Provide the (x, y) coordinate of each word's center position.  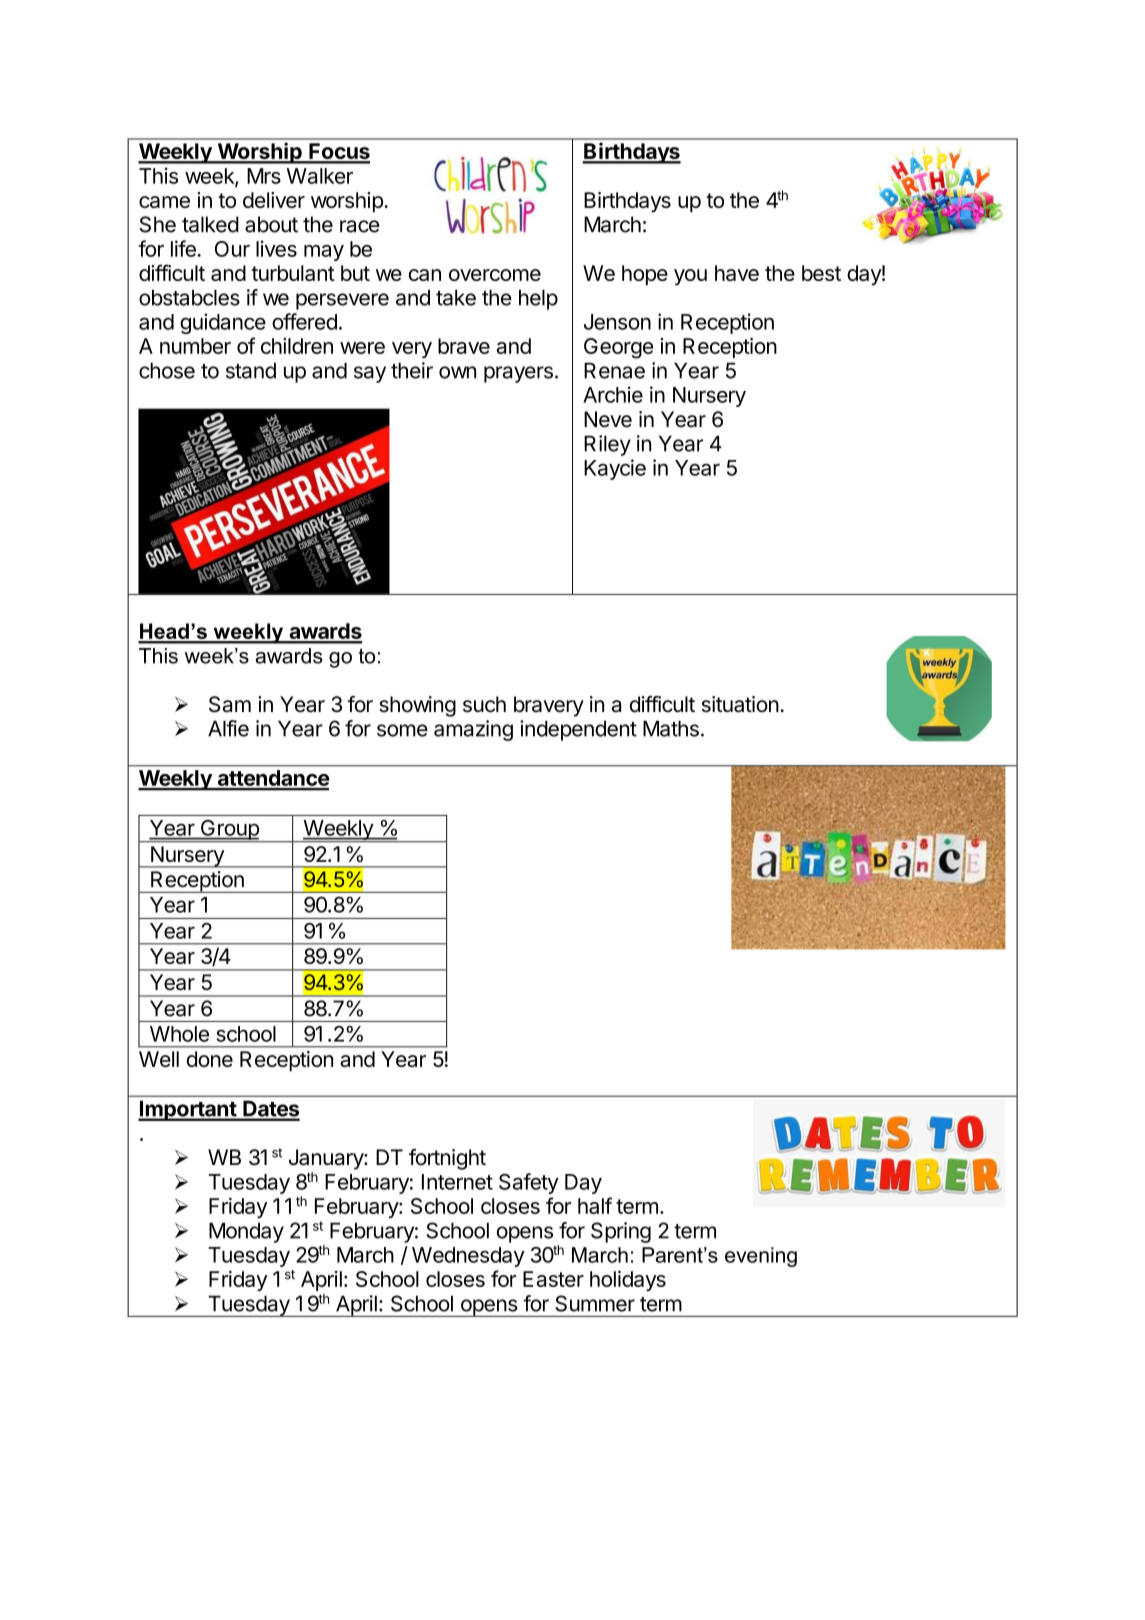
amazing (473, 730)
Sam (230, 704)
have (737, 273)
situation (740, 704)
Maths (671, 728)
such (484, 704)
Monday (246, 1232)
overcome (495, 275)
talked (210, 224)
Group (229, 831)
